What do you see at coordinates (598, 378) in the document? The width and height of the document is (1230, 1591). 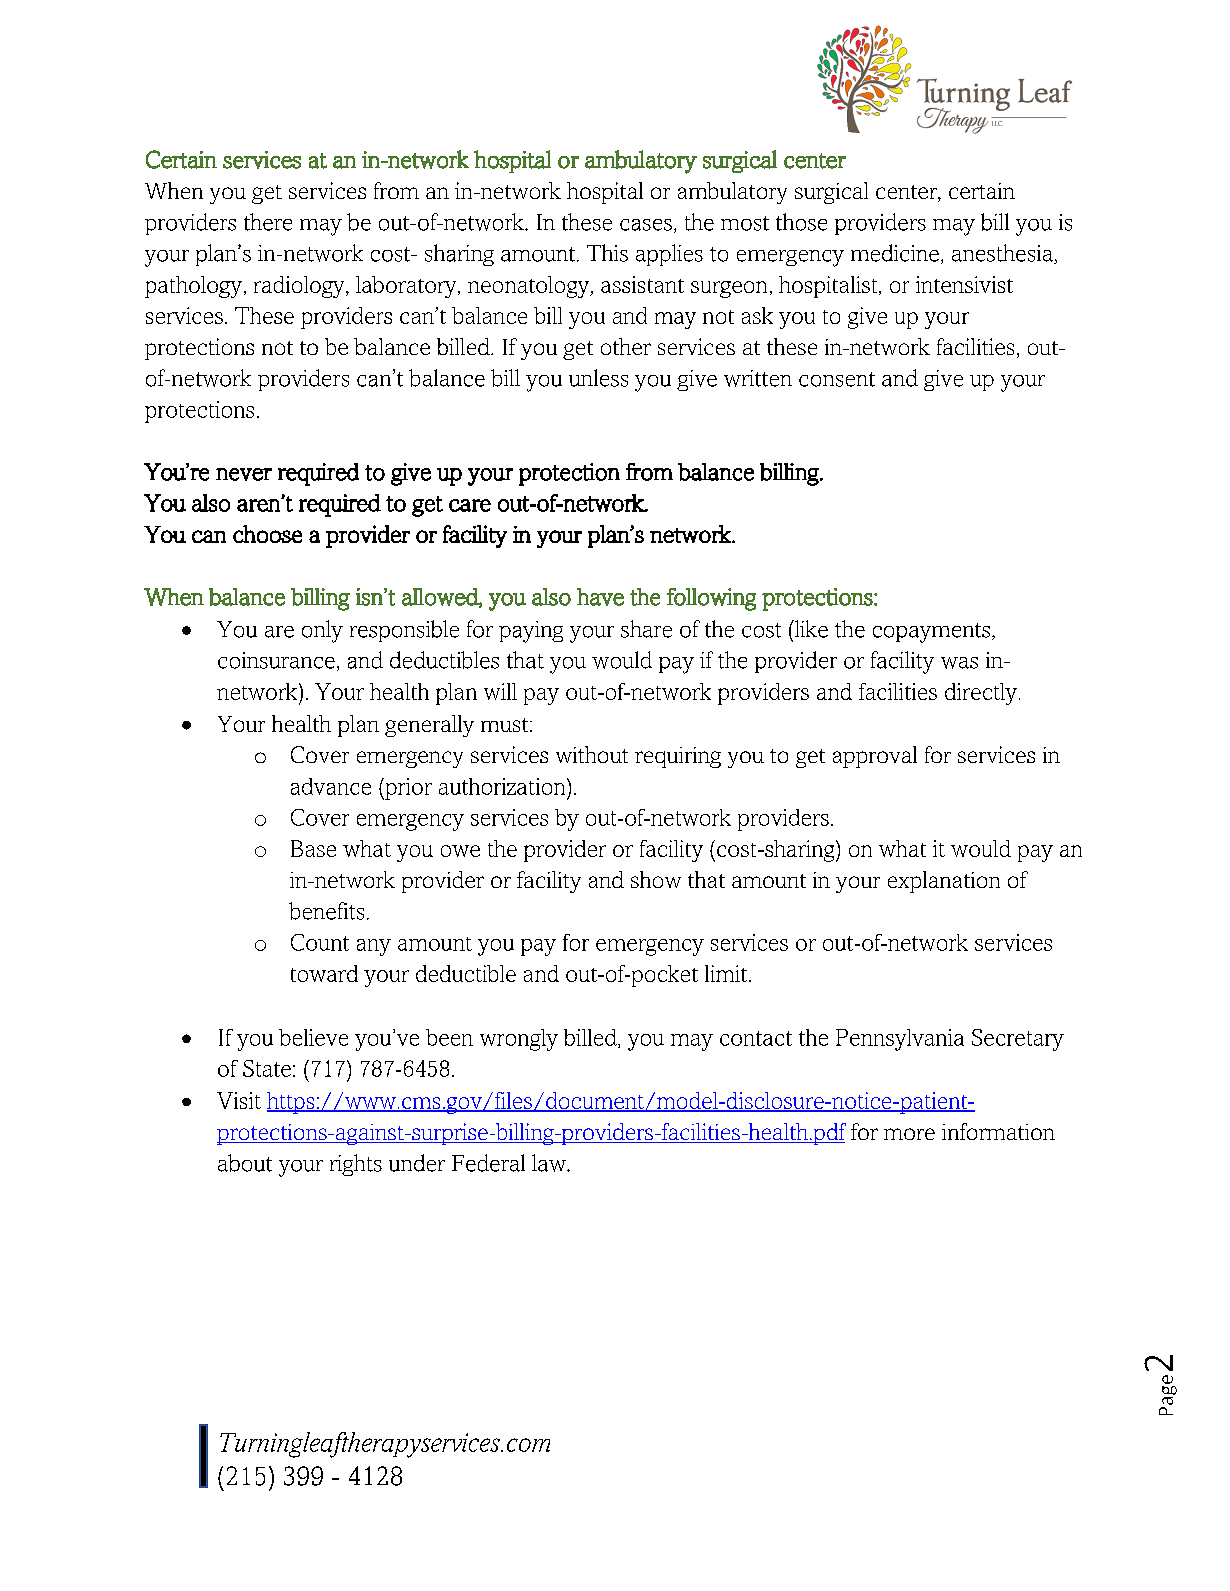 I see `unless` at bounding box center [598, 378].
